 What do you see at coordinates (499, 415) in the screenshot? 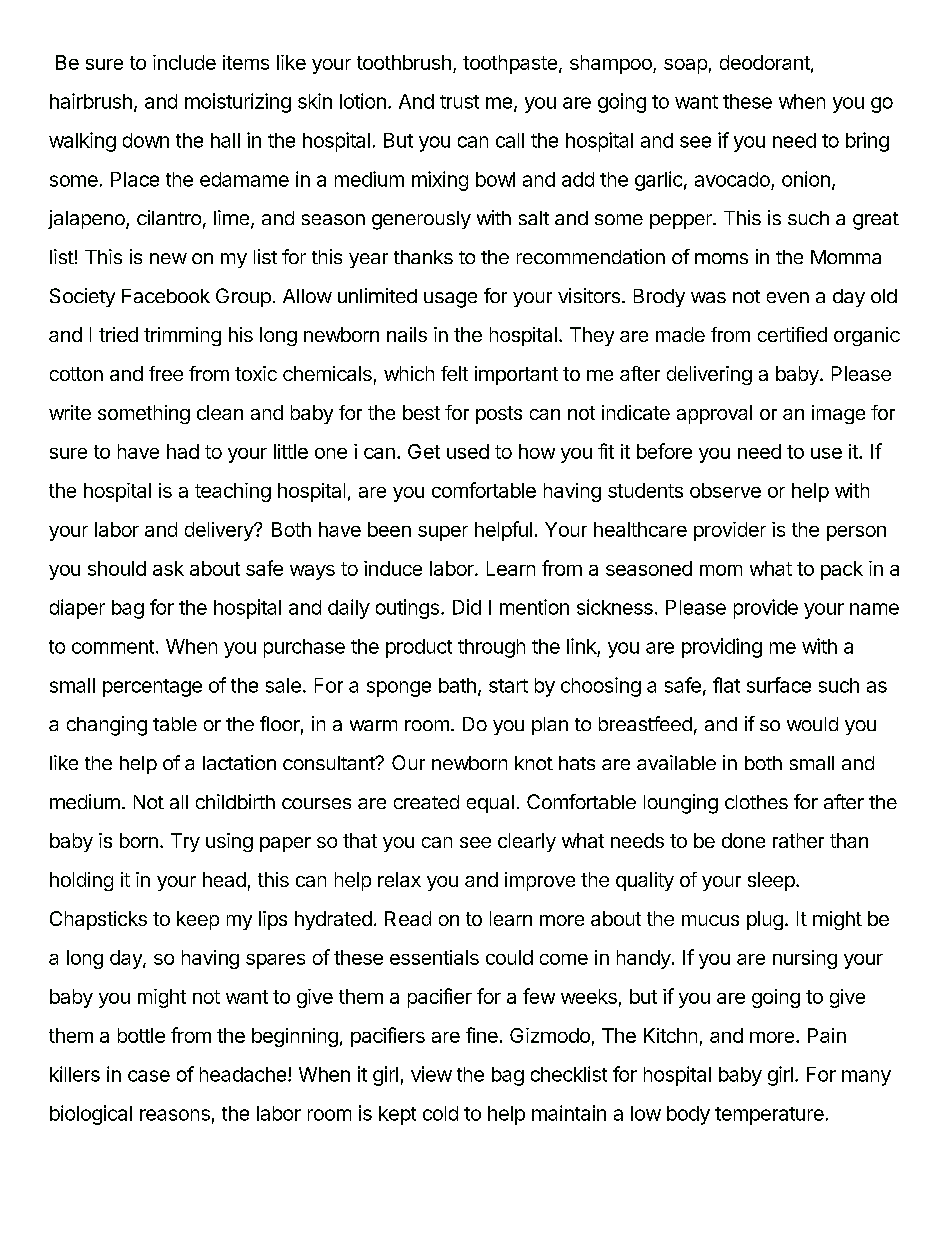
I see `posts` at bounding box center [499, 415].
